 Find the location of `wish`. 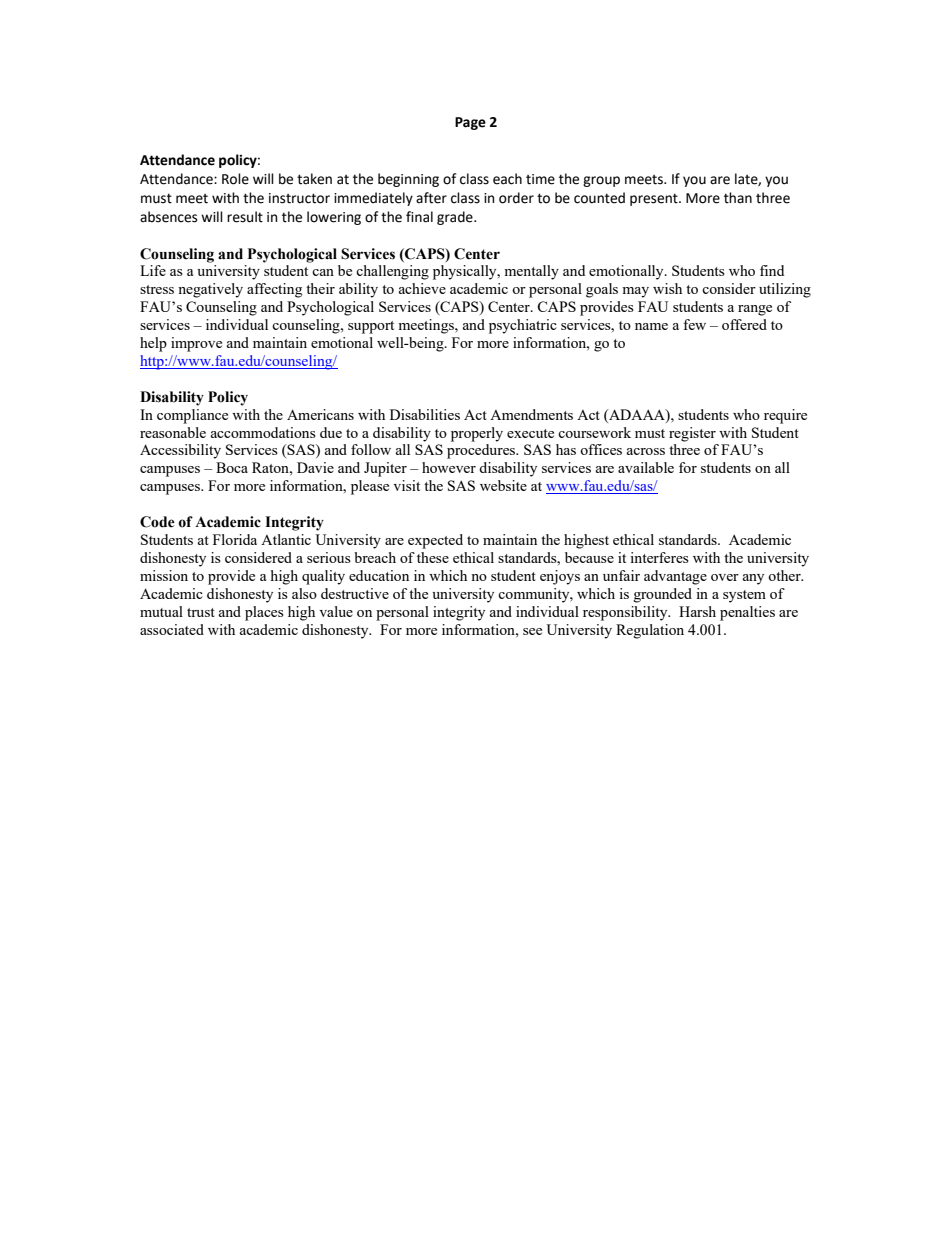

wish is located at coordinates (667, 288).
